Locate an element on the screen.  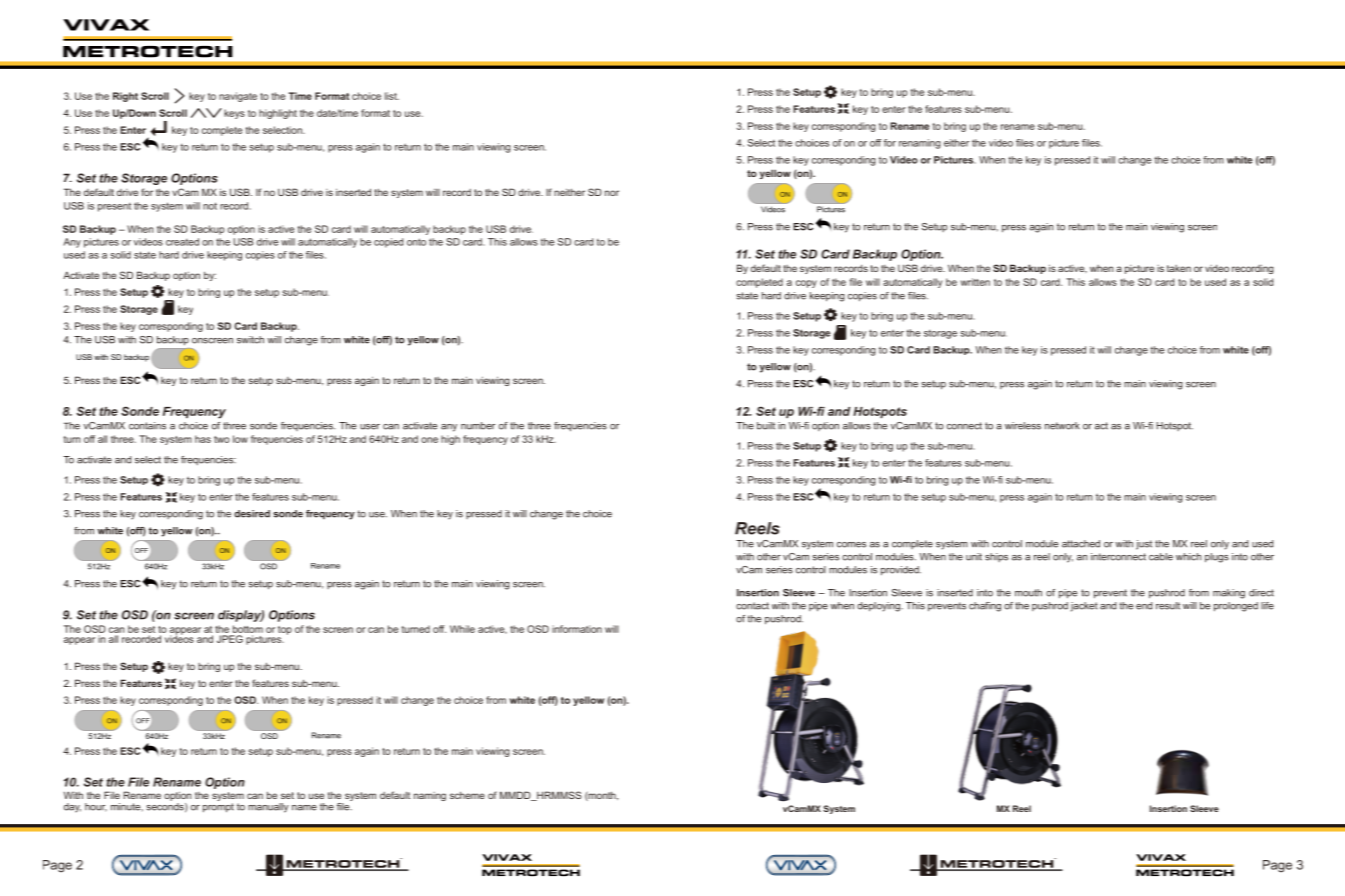
keys is located at coordinates (234, 114).
